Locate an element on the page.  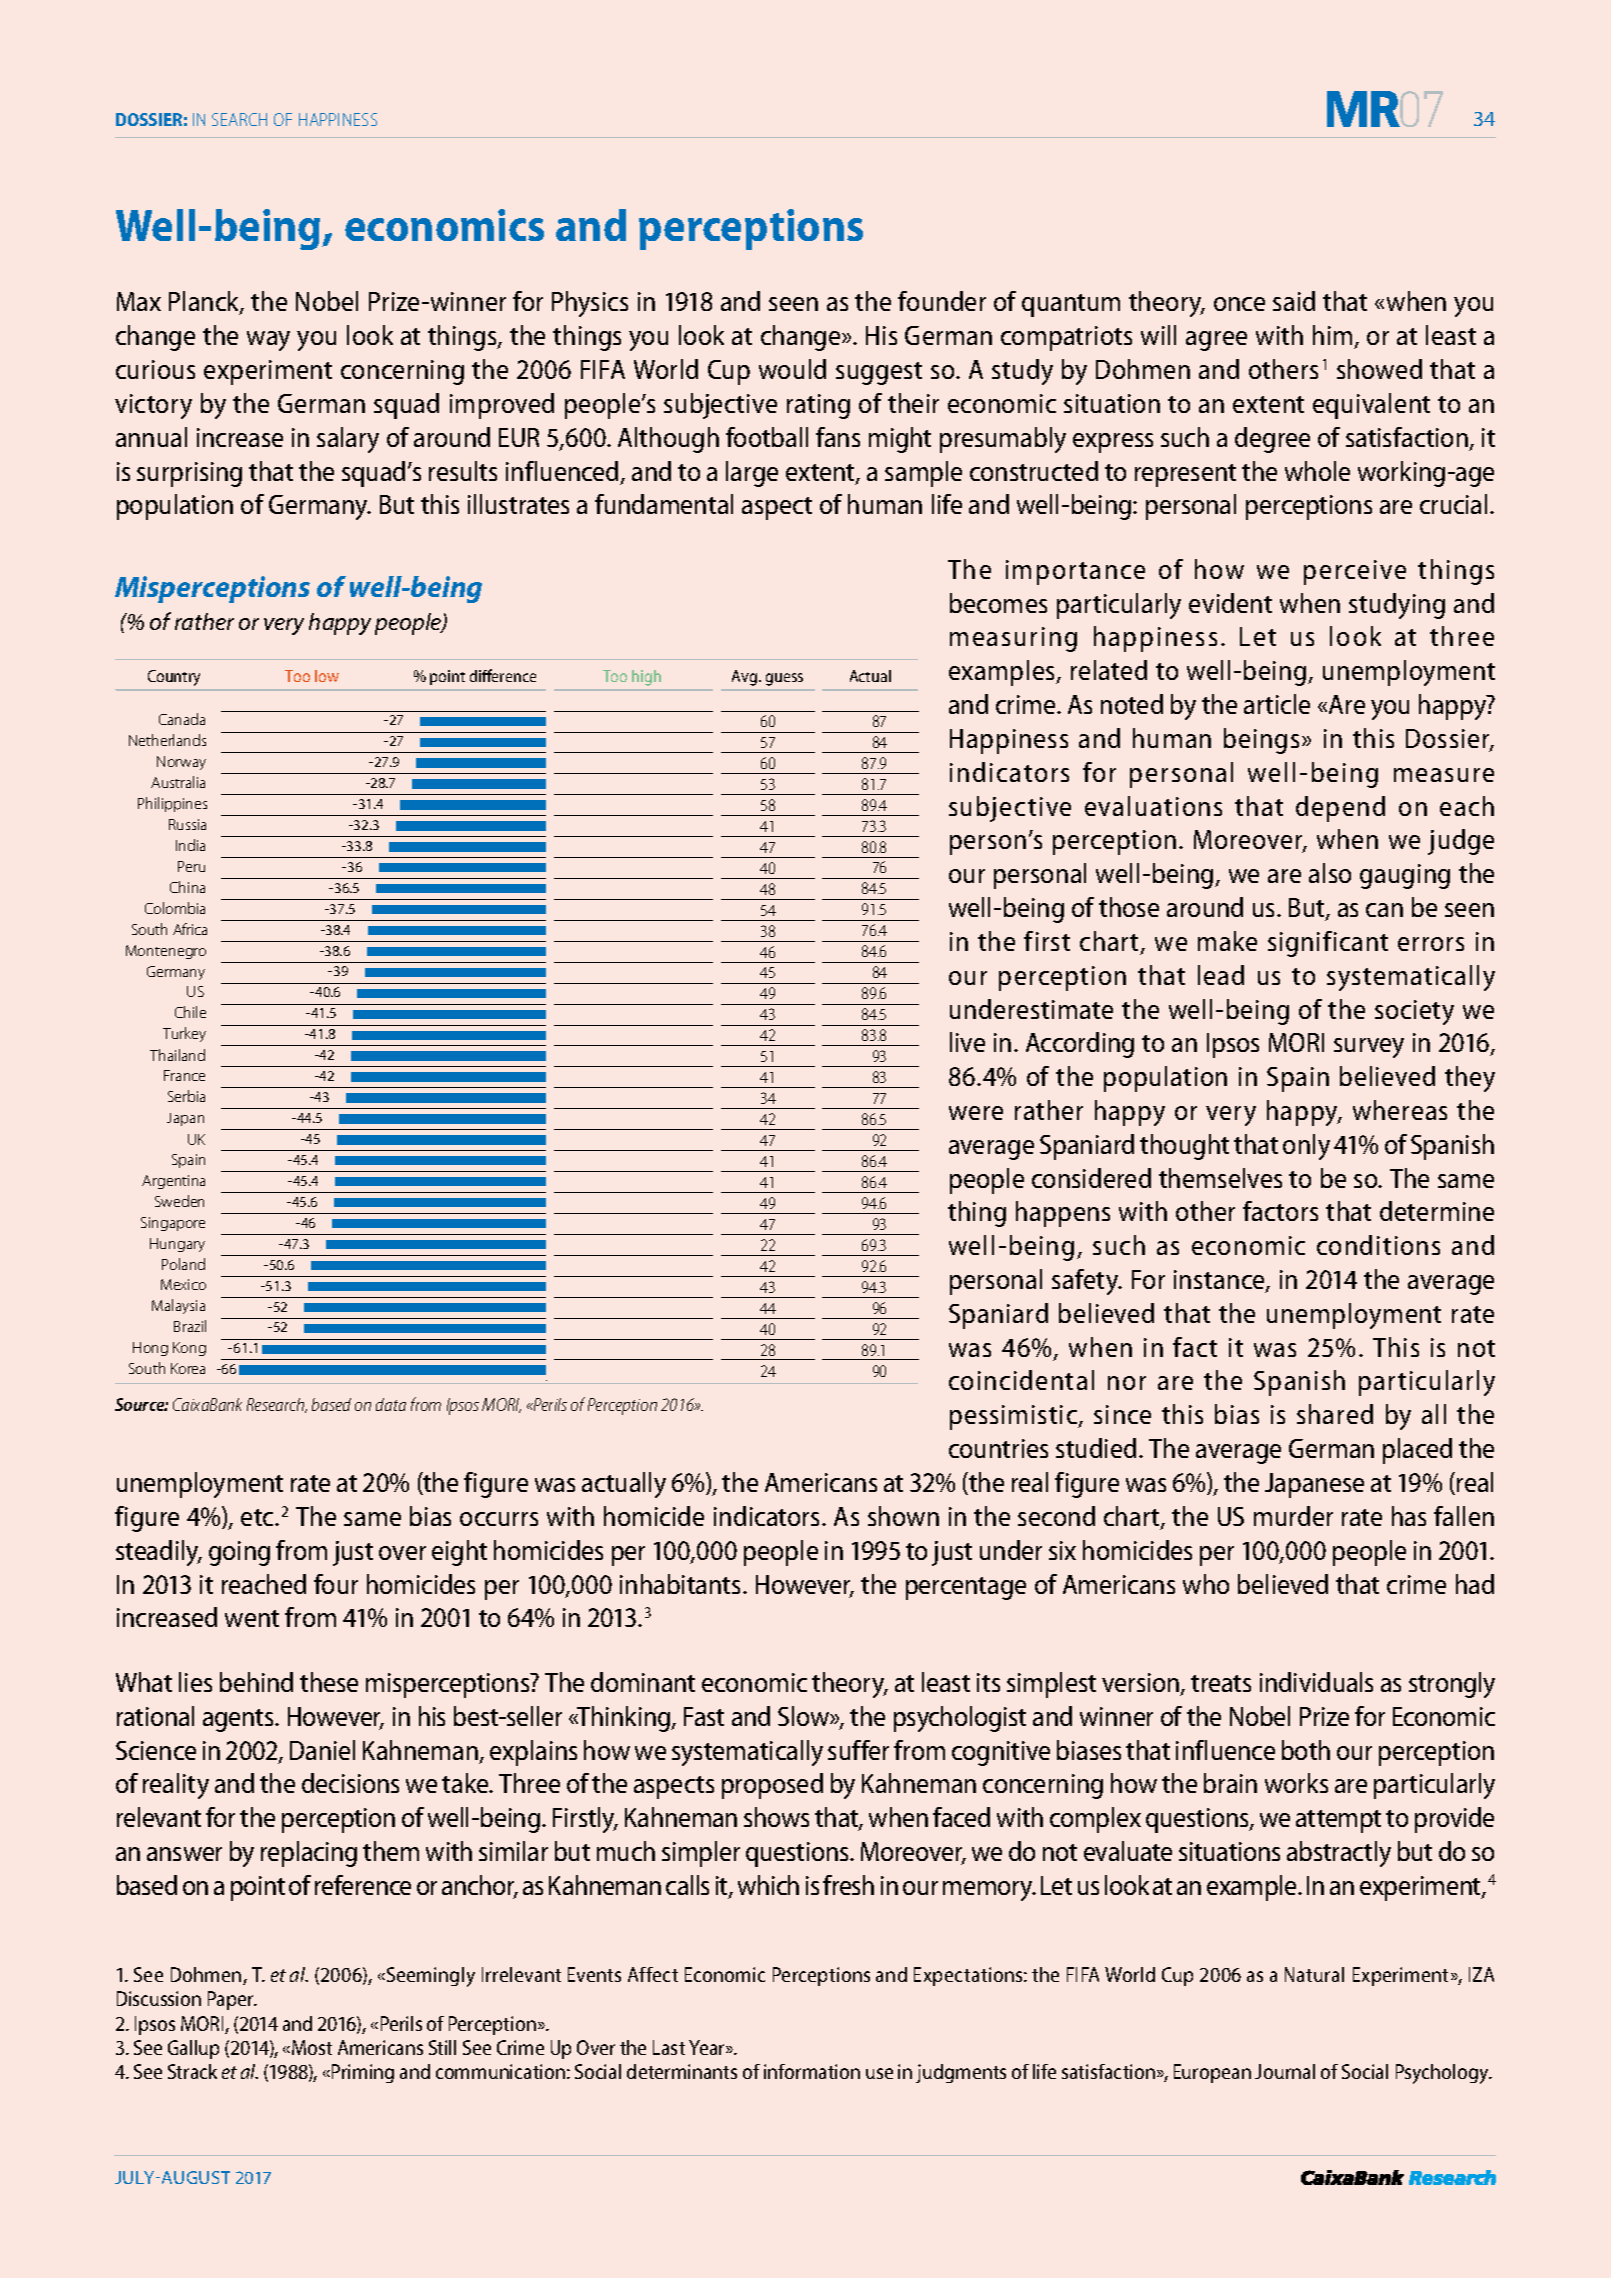
information is located at coordinates (812, 2071).
